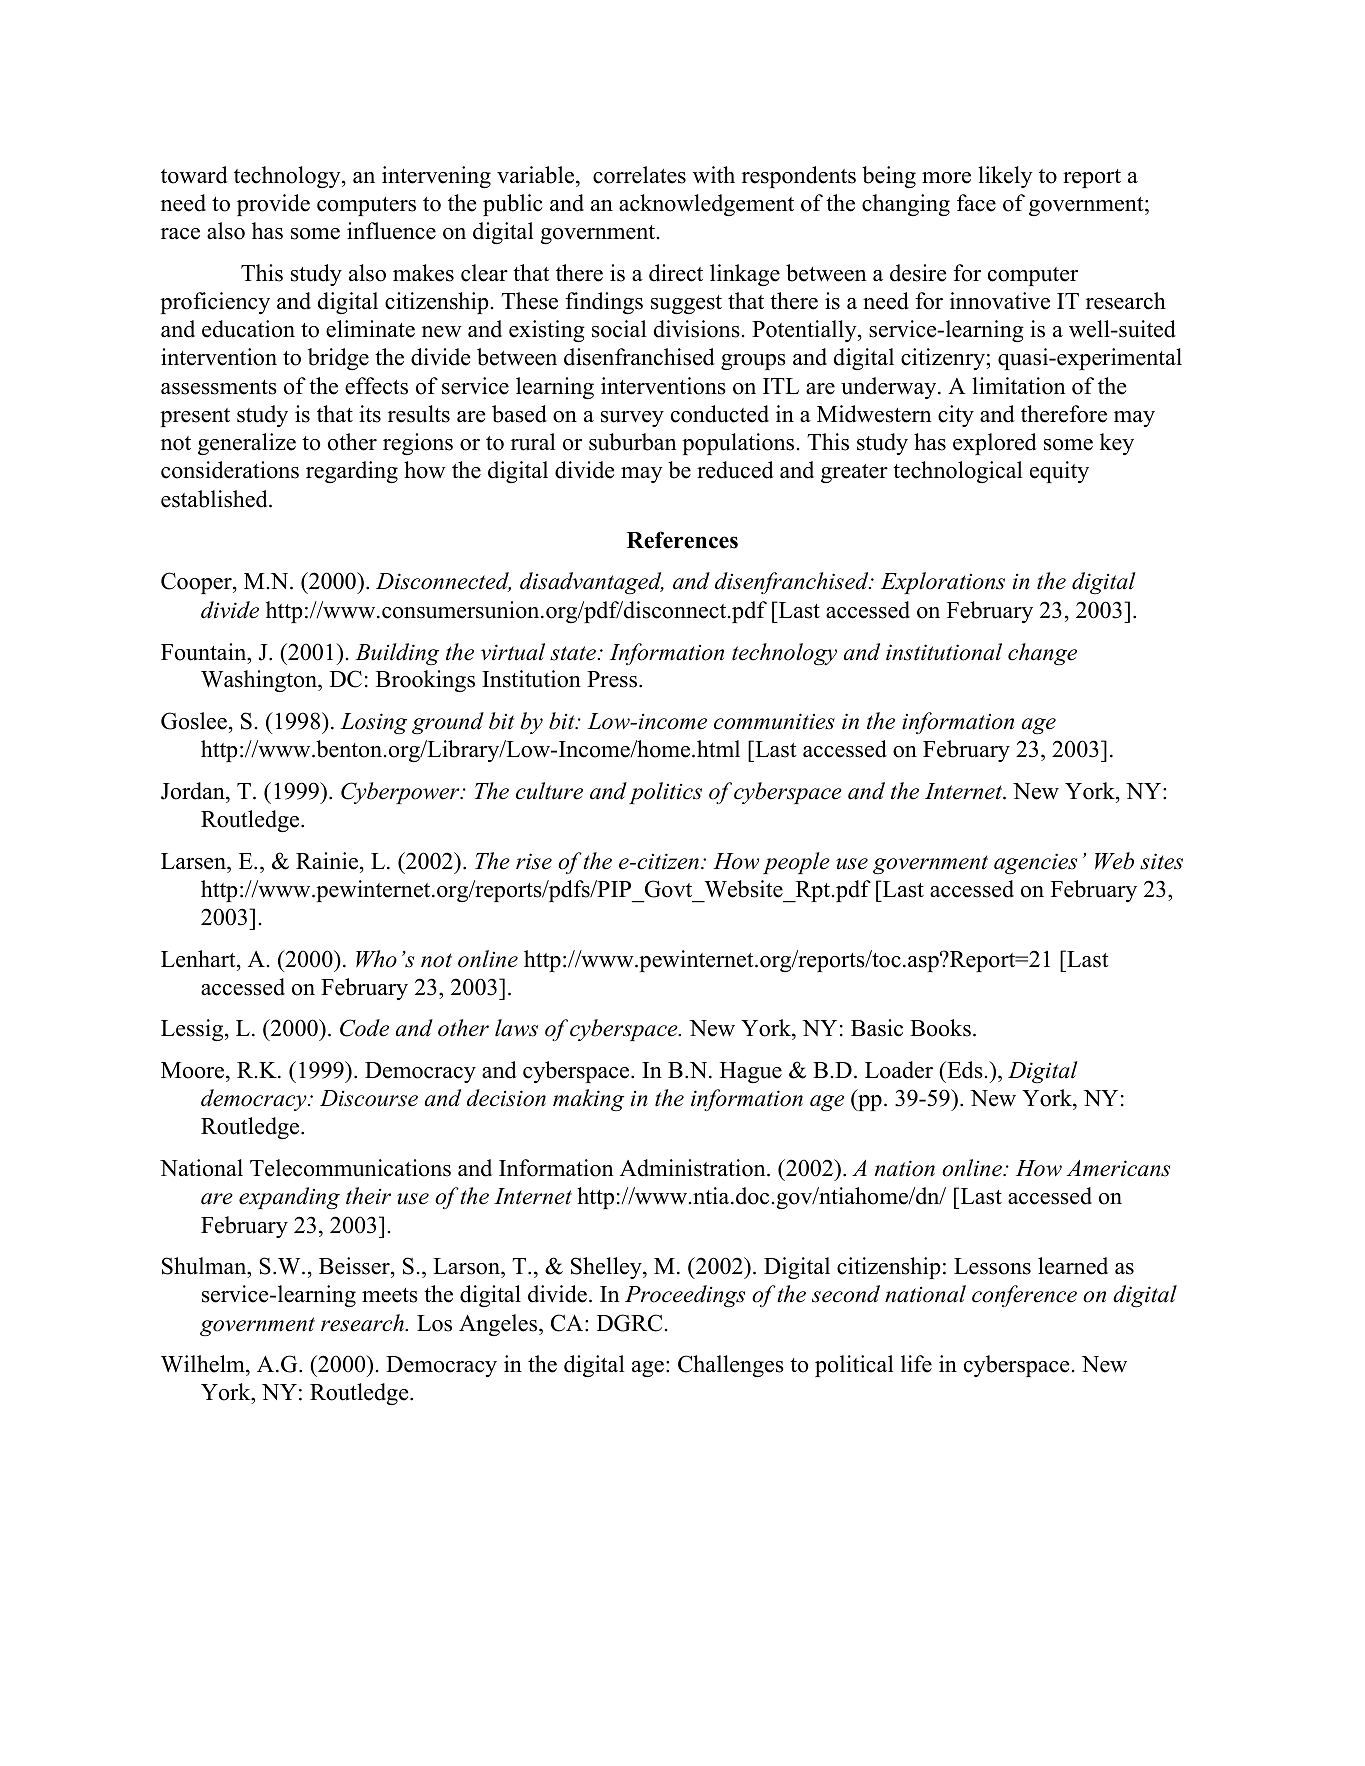  I want to click on likely, so click(1005, 177).
